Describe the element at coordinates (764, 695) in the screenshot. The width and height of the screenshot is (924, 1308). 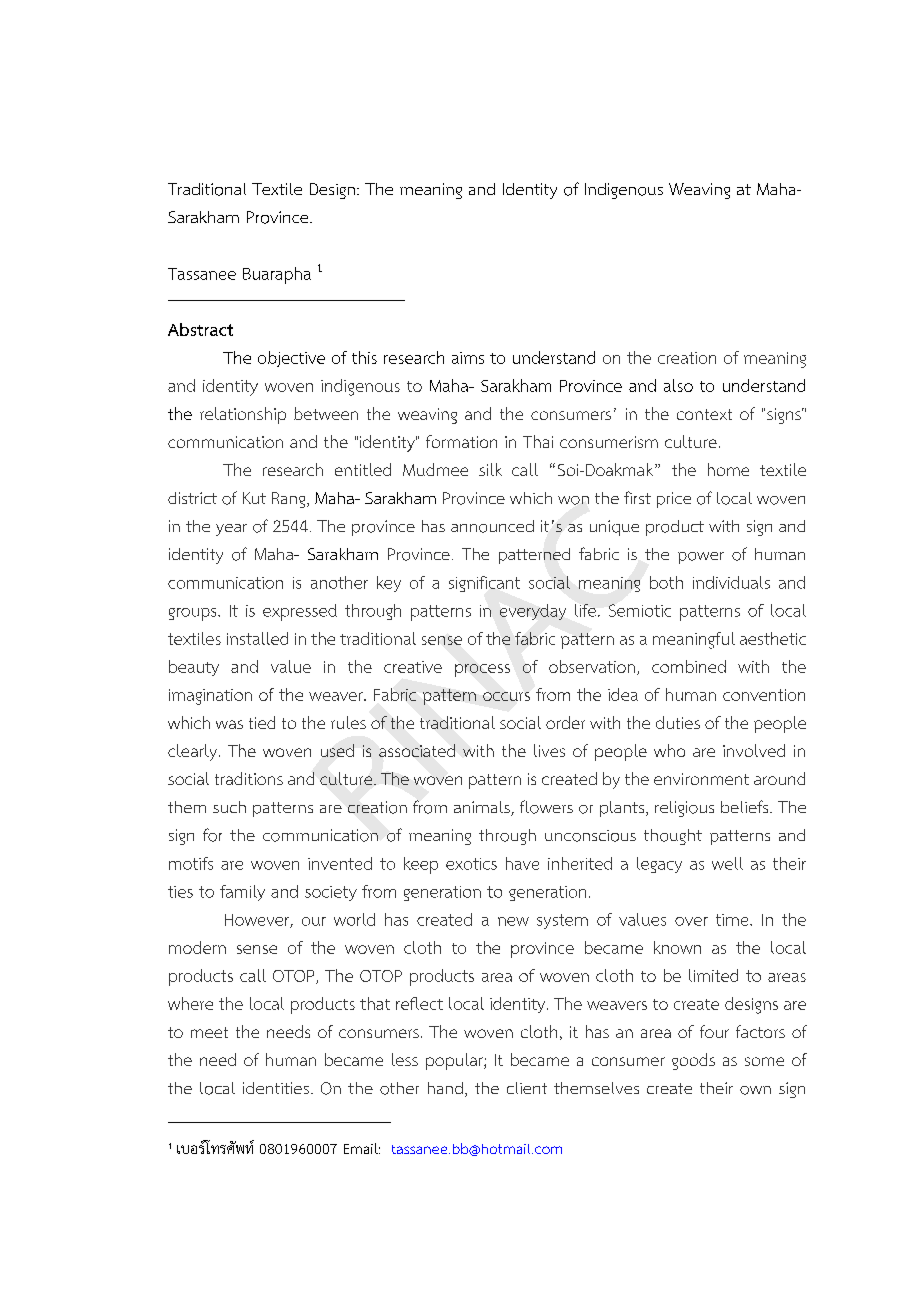
I see `convention` at that location.
